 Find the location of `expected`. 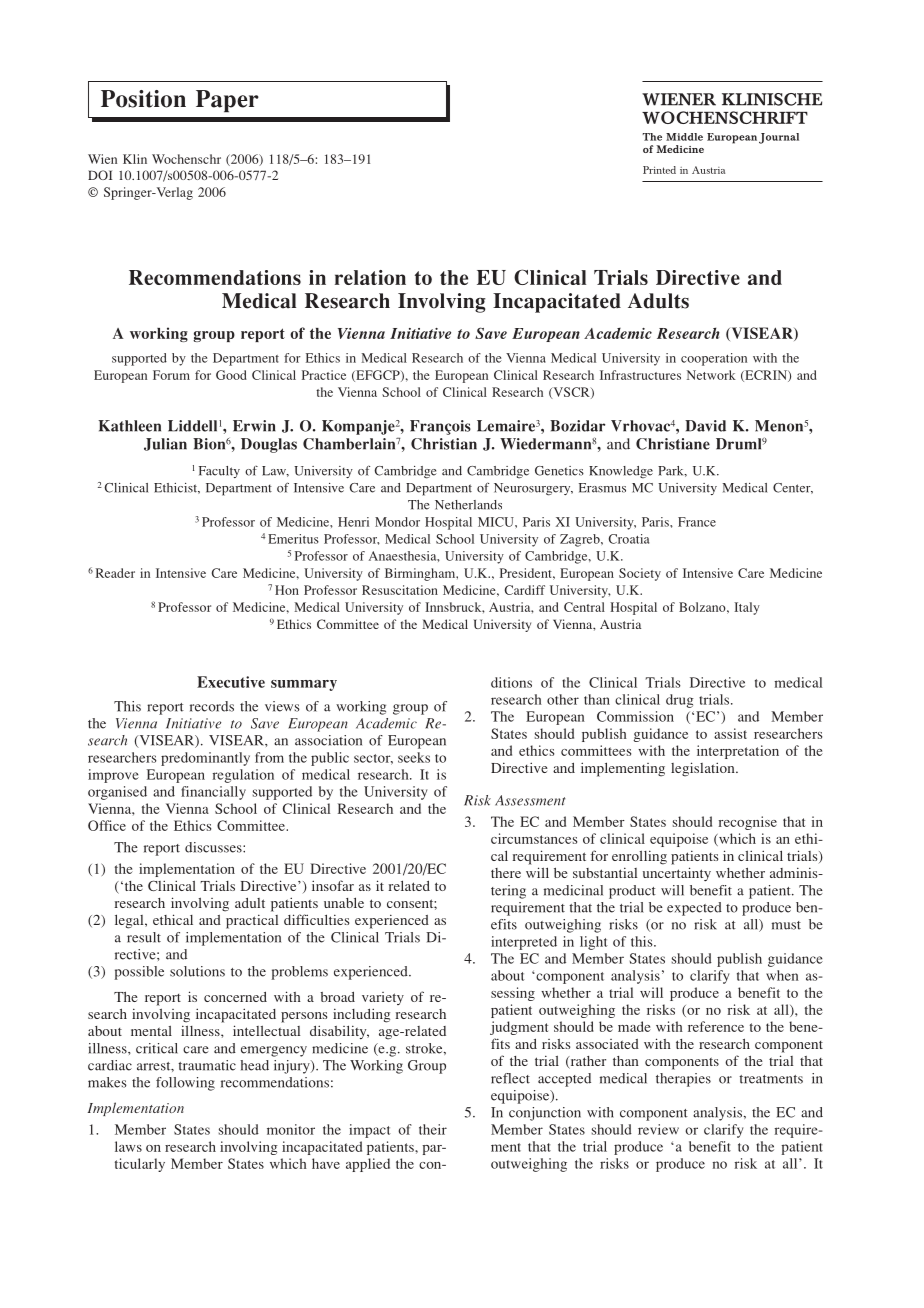

expected is located at coordinates (694, 909).
